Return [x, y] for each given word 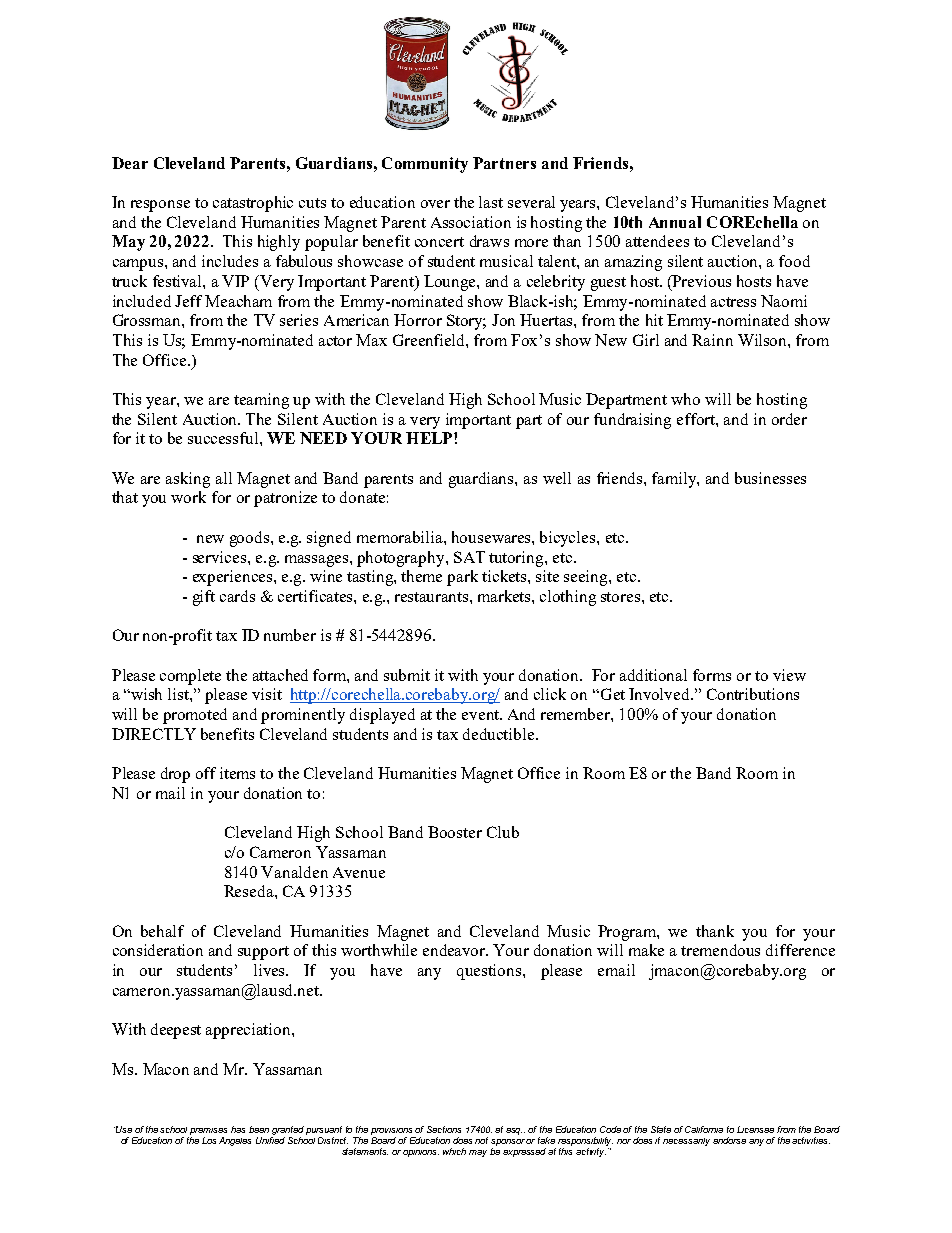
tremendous [720, 950]
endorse [729, 1140]
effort [697, 419]
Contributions [753, 694]
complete [190, 677]
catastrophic [253, 204]
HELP [430, 438]
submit [407, 675]
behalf [162, 931]
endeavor [455, 950]
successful [224, 438]
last [491, 202]
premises [208, 1131]
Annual [675, 222]
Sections [444, 1129]
